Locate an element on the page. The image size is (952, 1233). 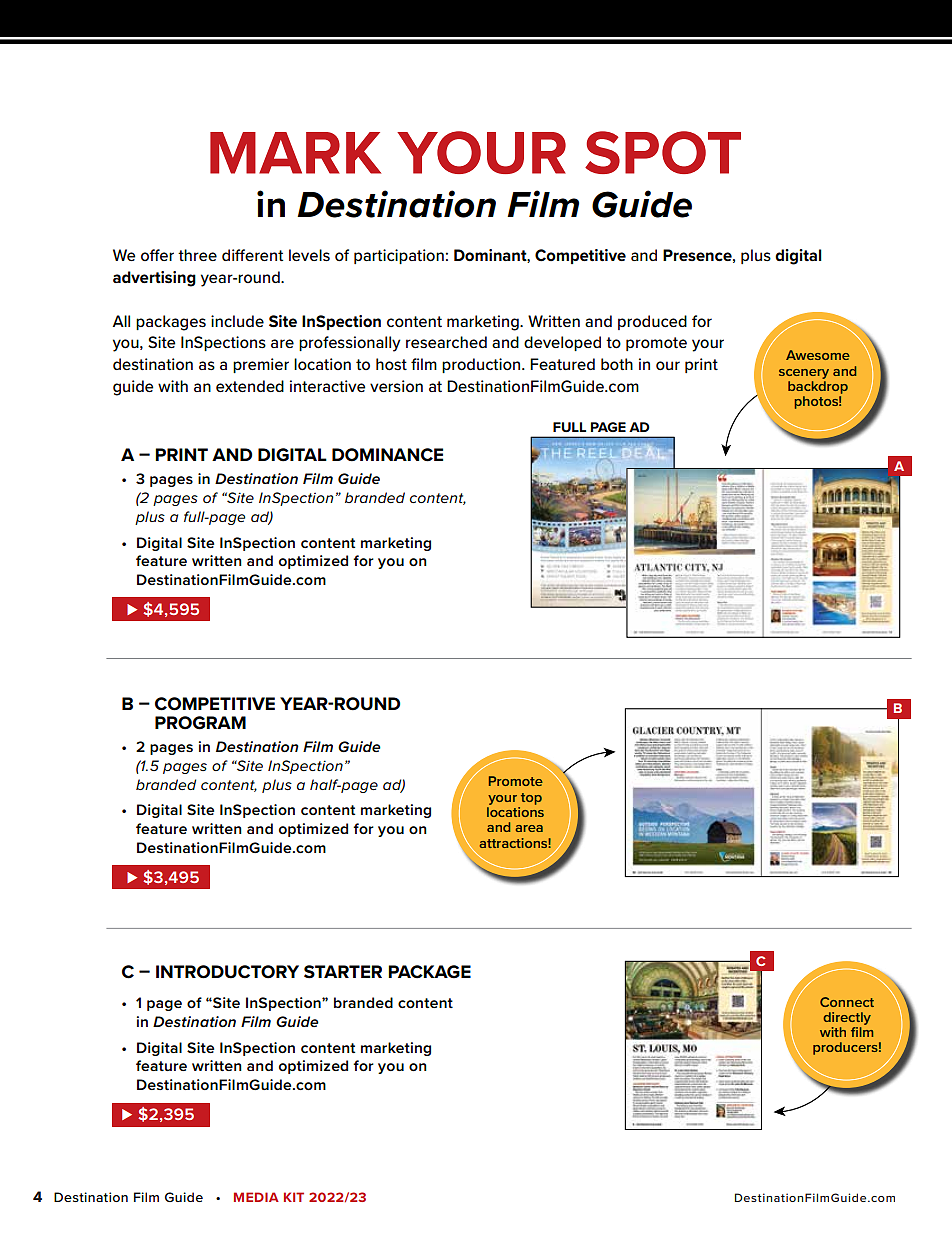
extended is located at coordinates (250, 386).
